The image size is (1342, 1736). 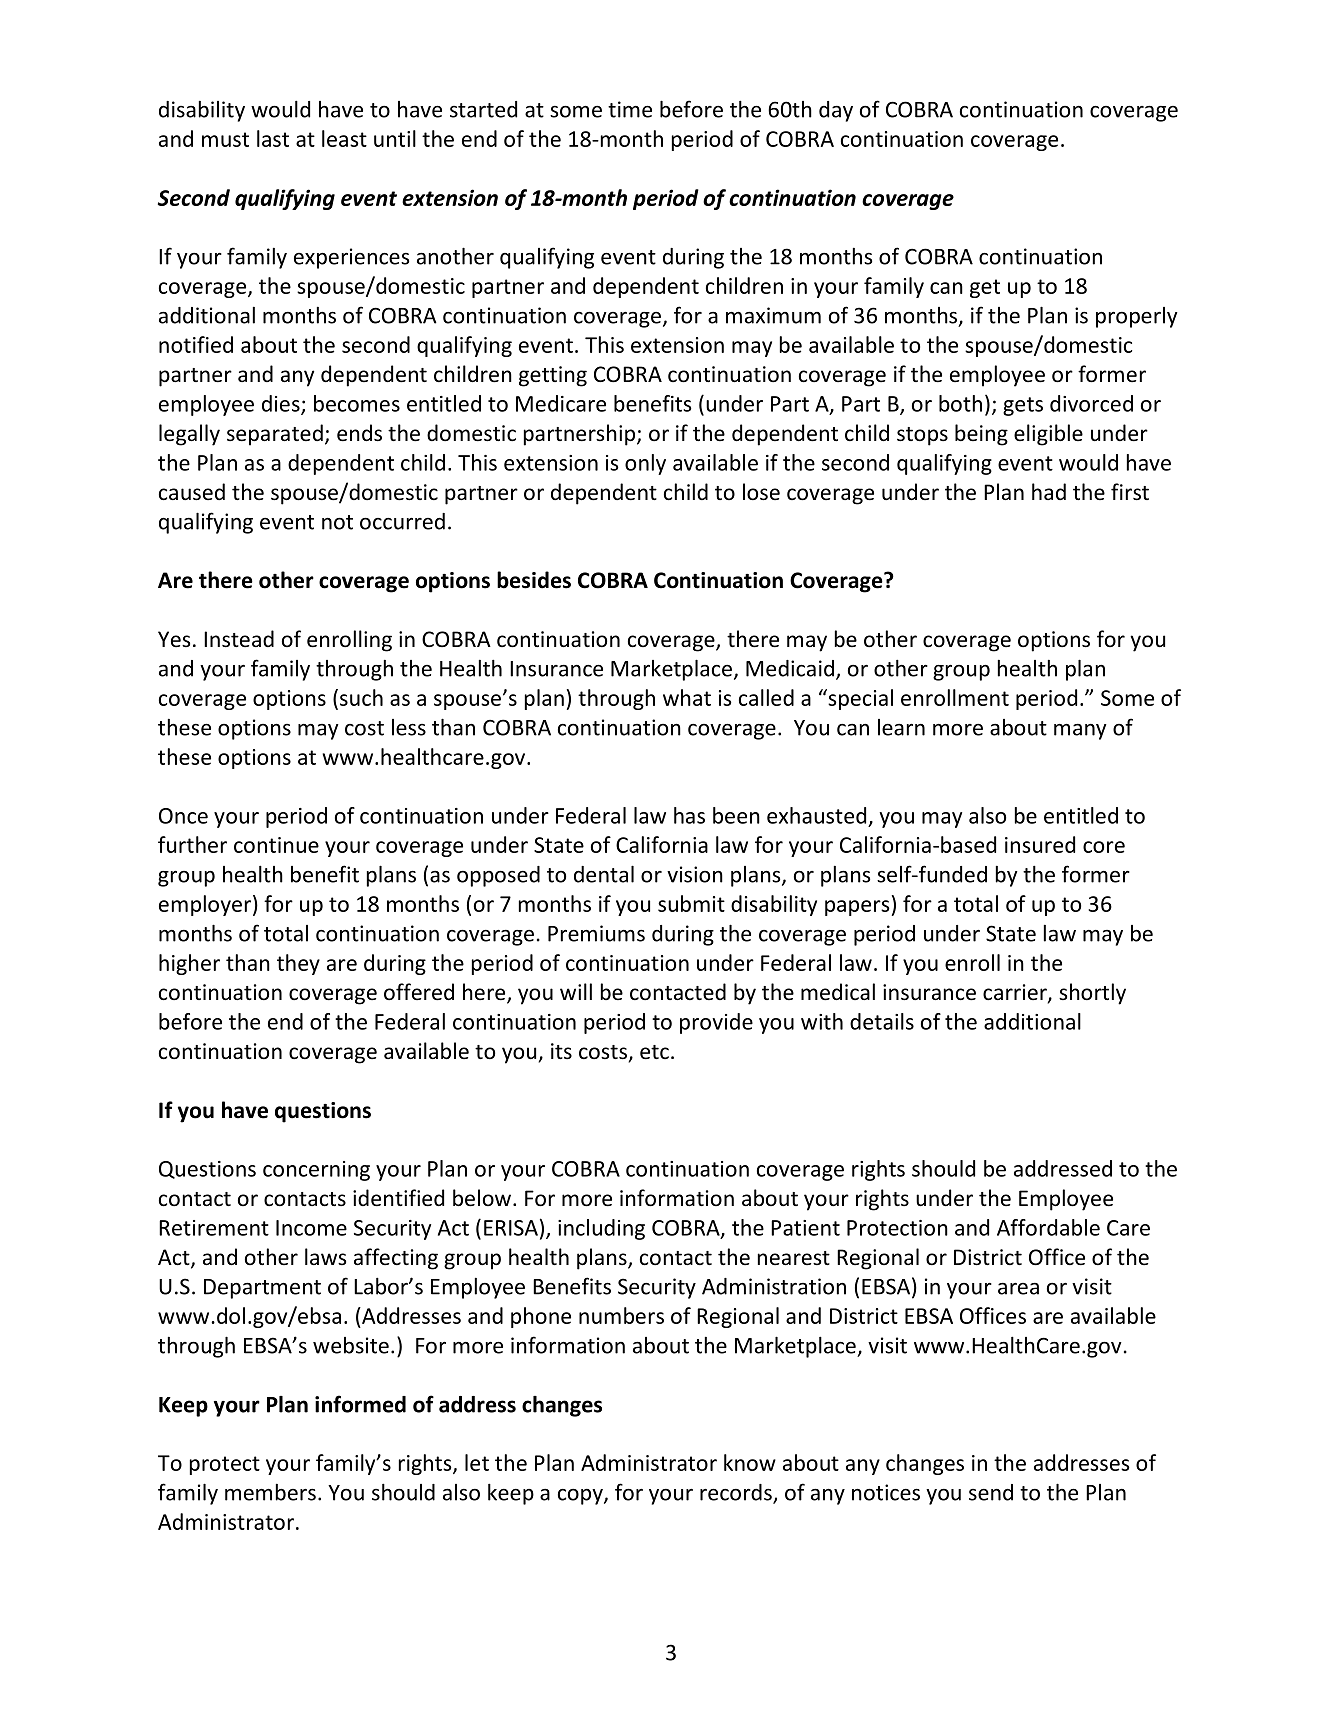 I want to click on only, so click(x=645, y=464).
